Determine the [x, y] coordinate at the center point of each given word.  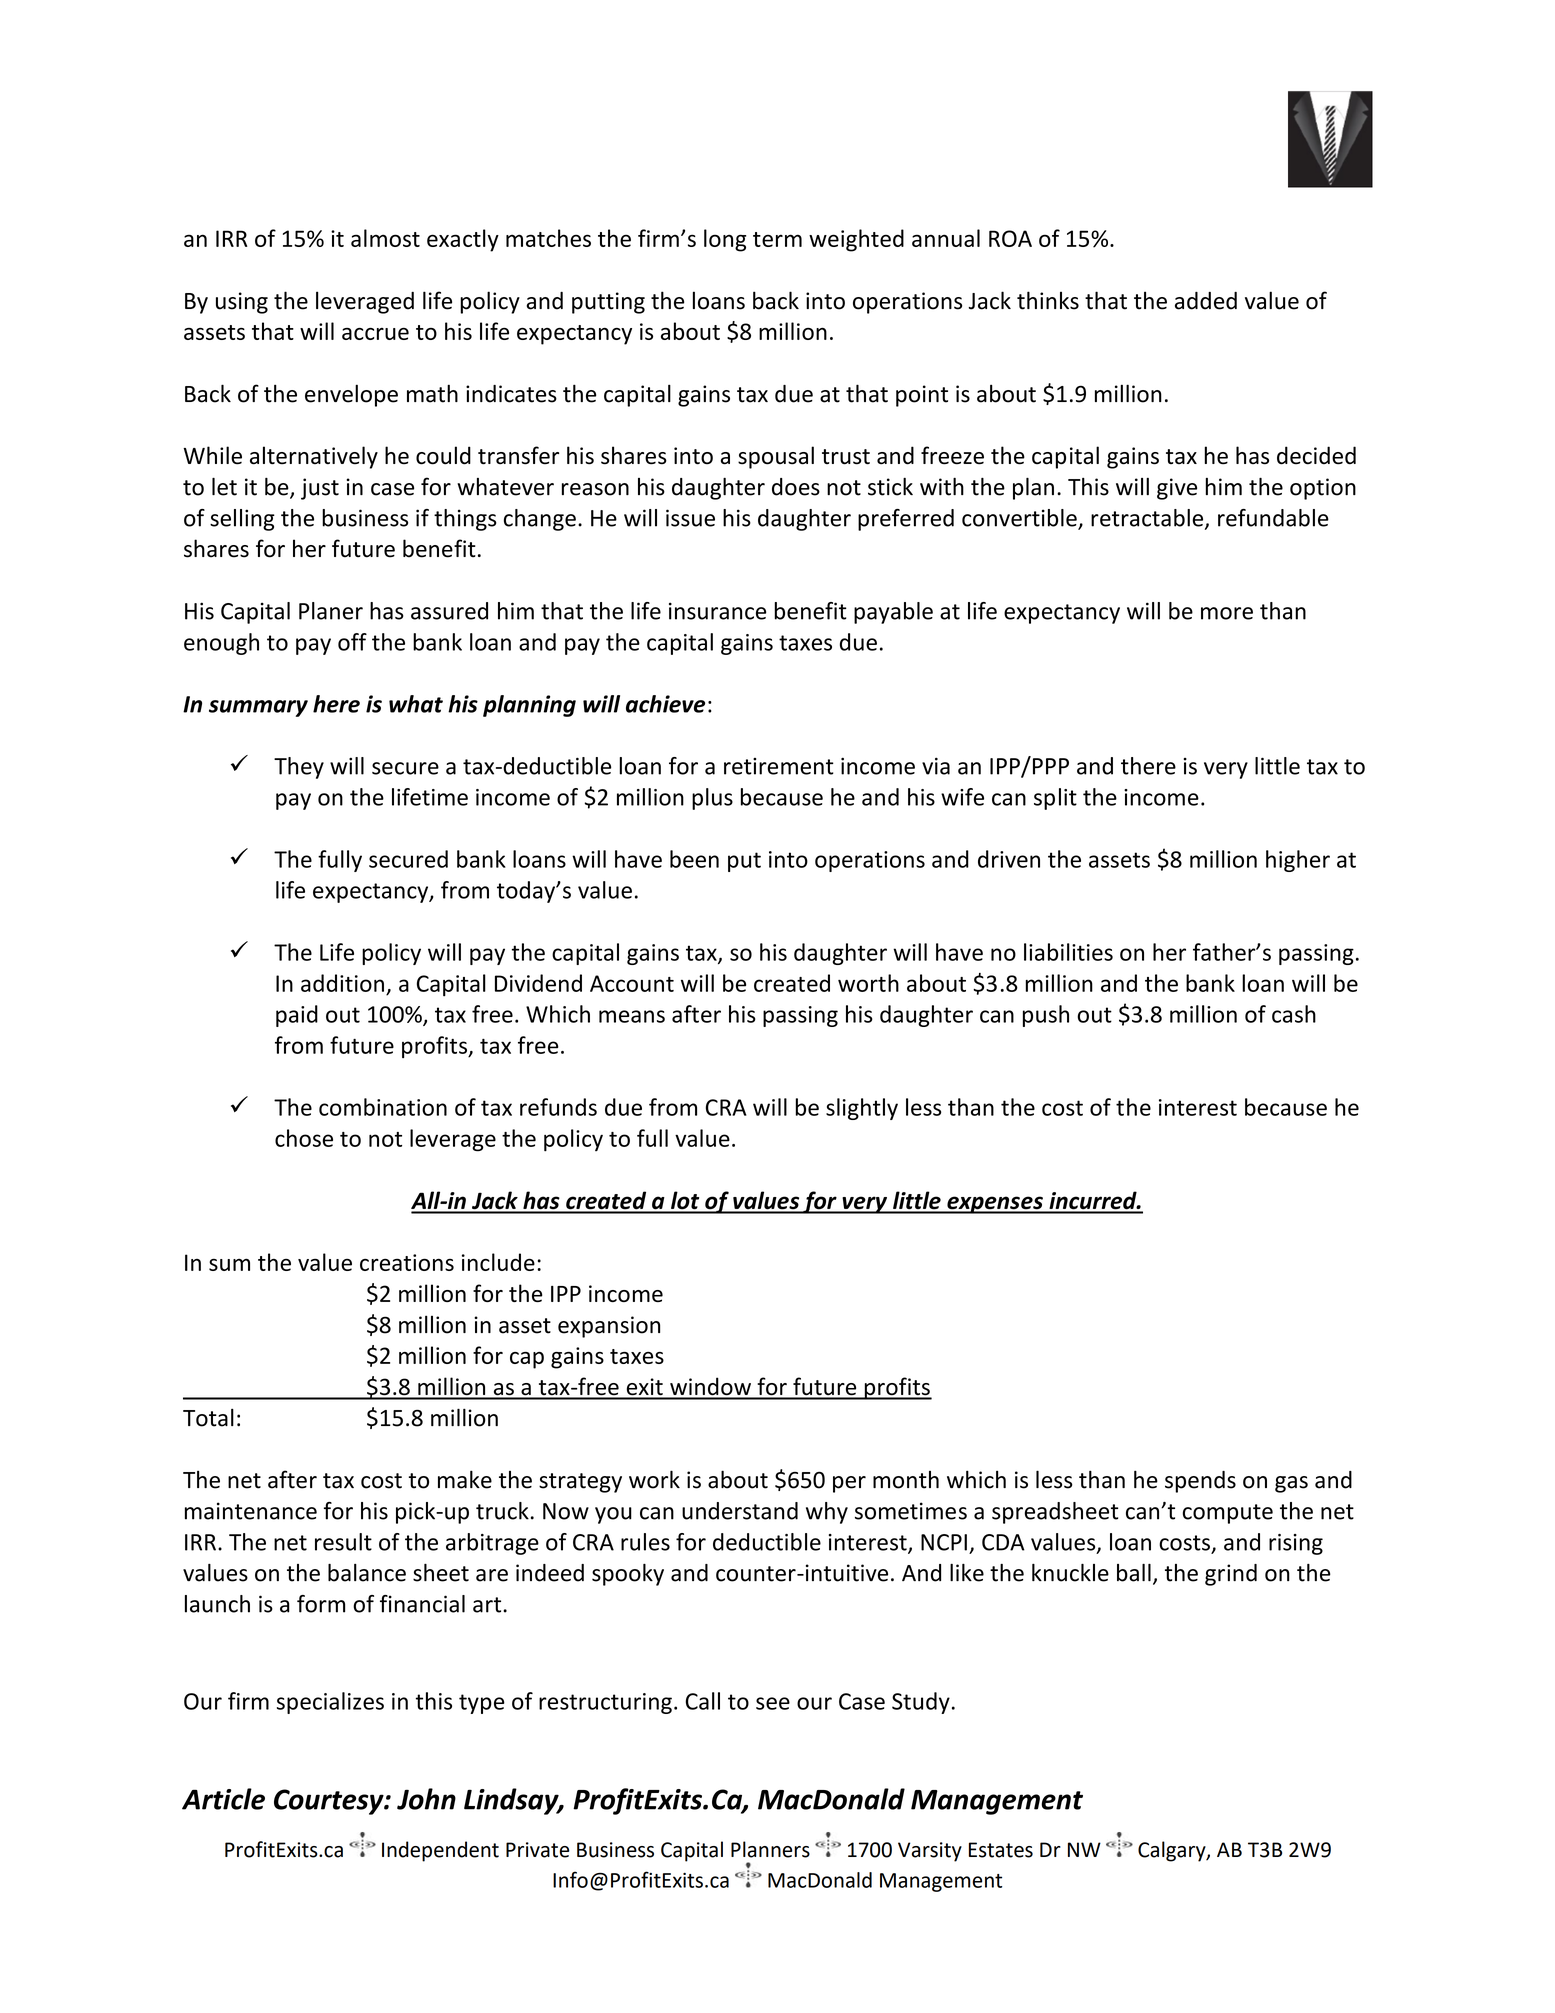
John [426, 1799]
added [1206, 301]
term [777, 239]
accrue [375, 333]
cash [1294, 1014]
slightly [862, 1109]
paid [297, 1016]
